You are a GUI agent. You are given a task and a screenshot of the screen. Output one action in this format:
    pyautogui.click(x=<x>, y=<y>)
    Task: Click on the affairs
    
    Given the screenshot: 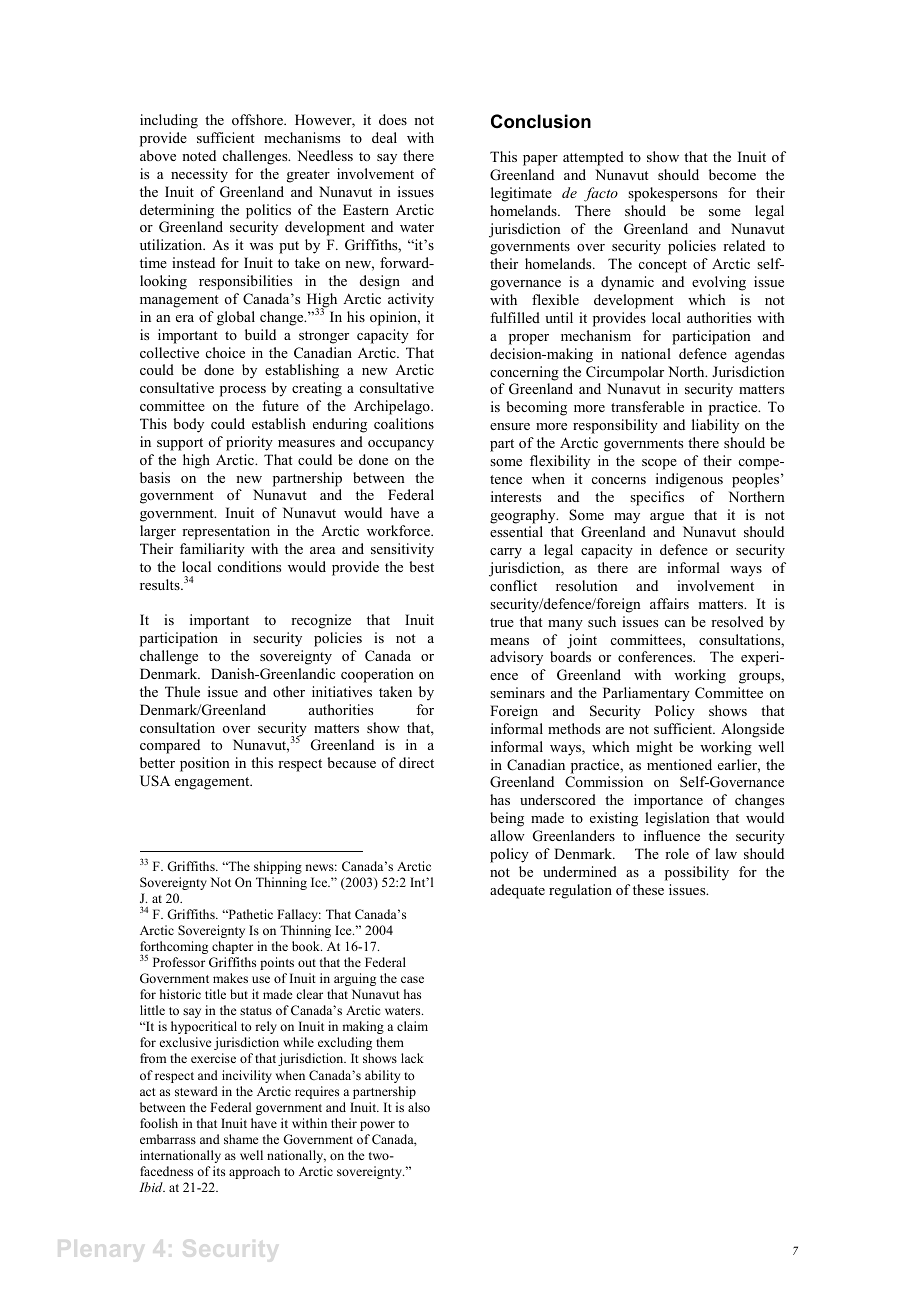 What is the action you would take?
    pyautogui.click(x=669, y=603)
